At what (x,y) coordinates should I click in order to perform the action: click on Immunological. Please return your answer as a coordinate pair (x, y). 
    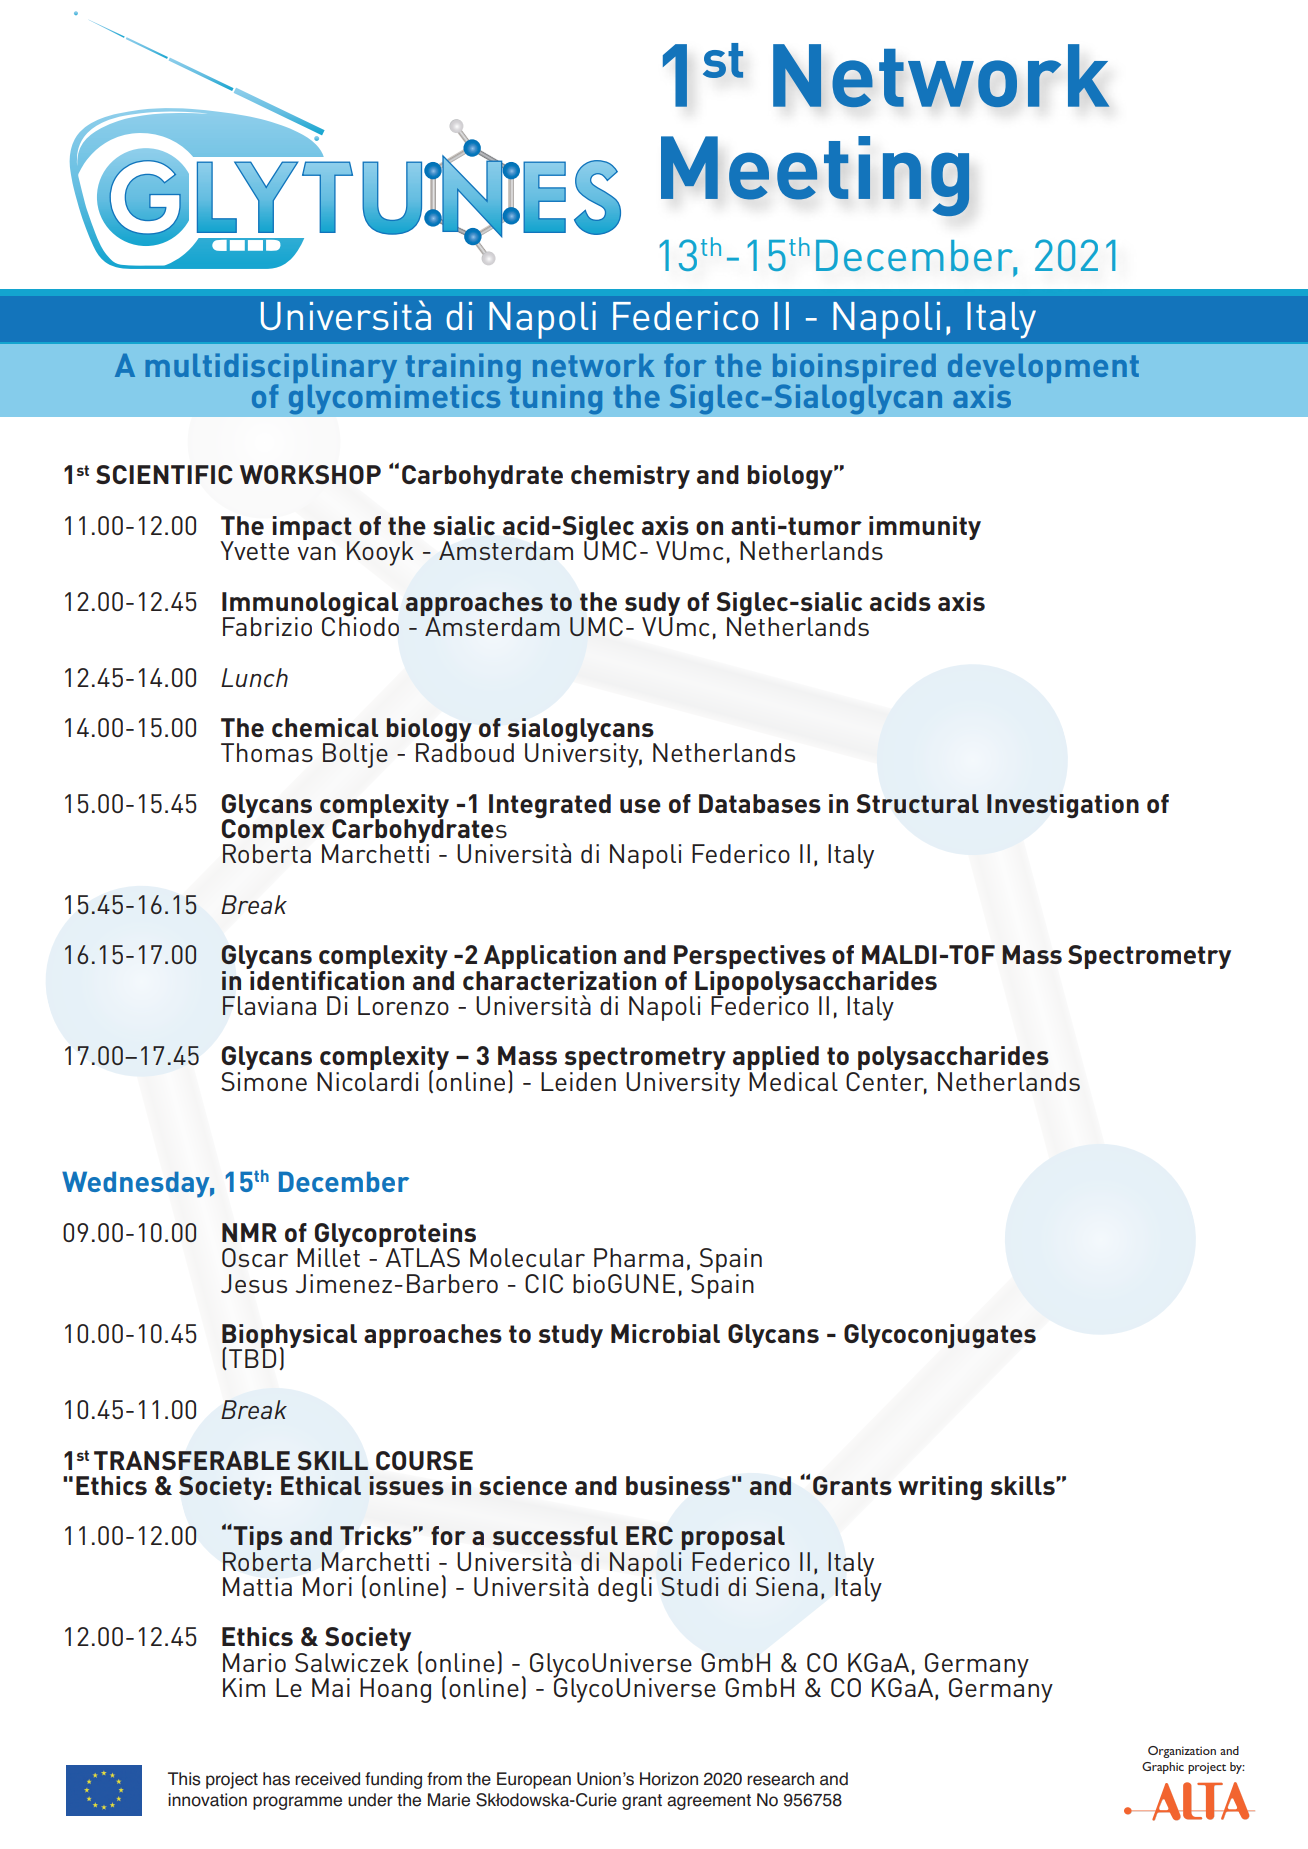
    Looking at the image, I should click on (310, 605).
